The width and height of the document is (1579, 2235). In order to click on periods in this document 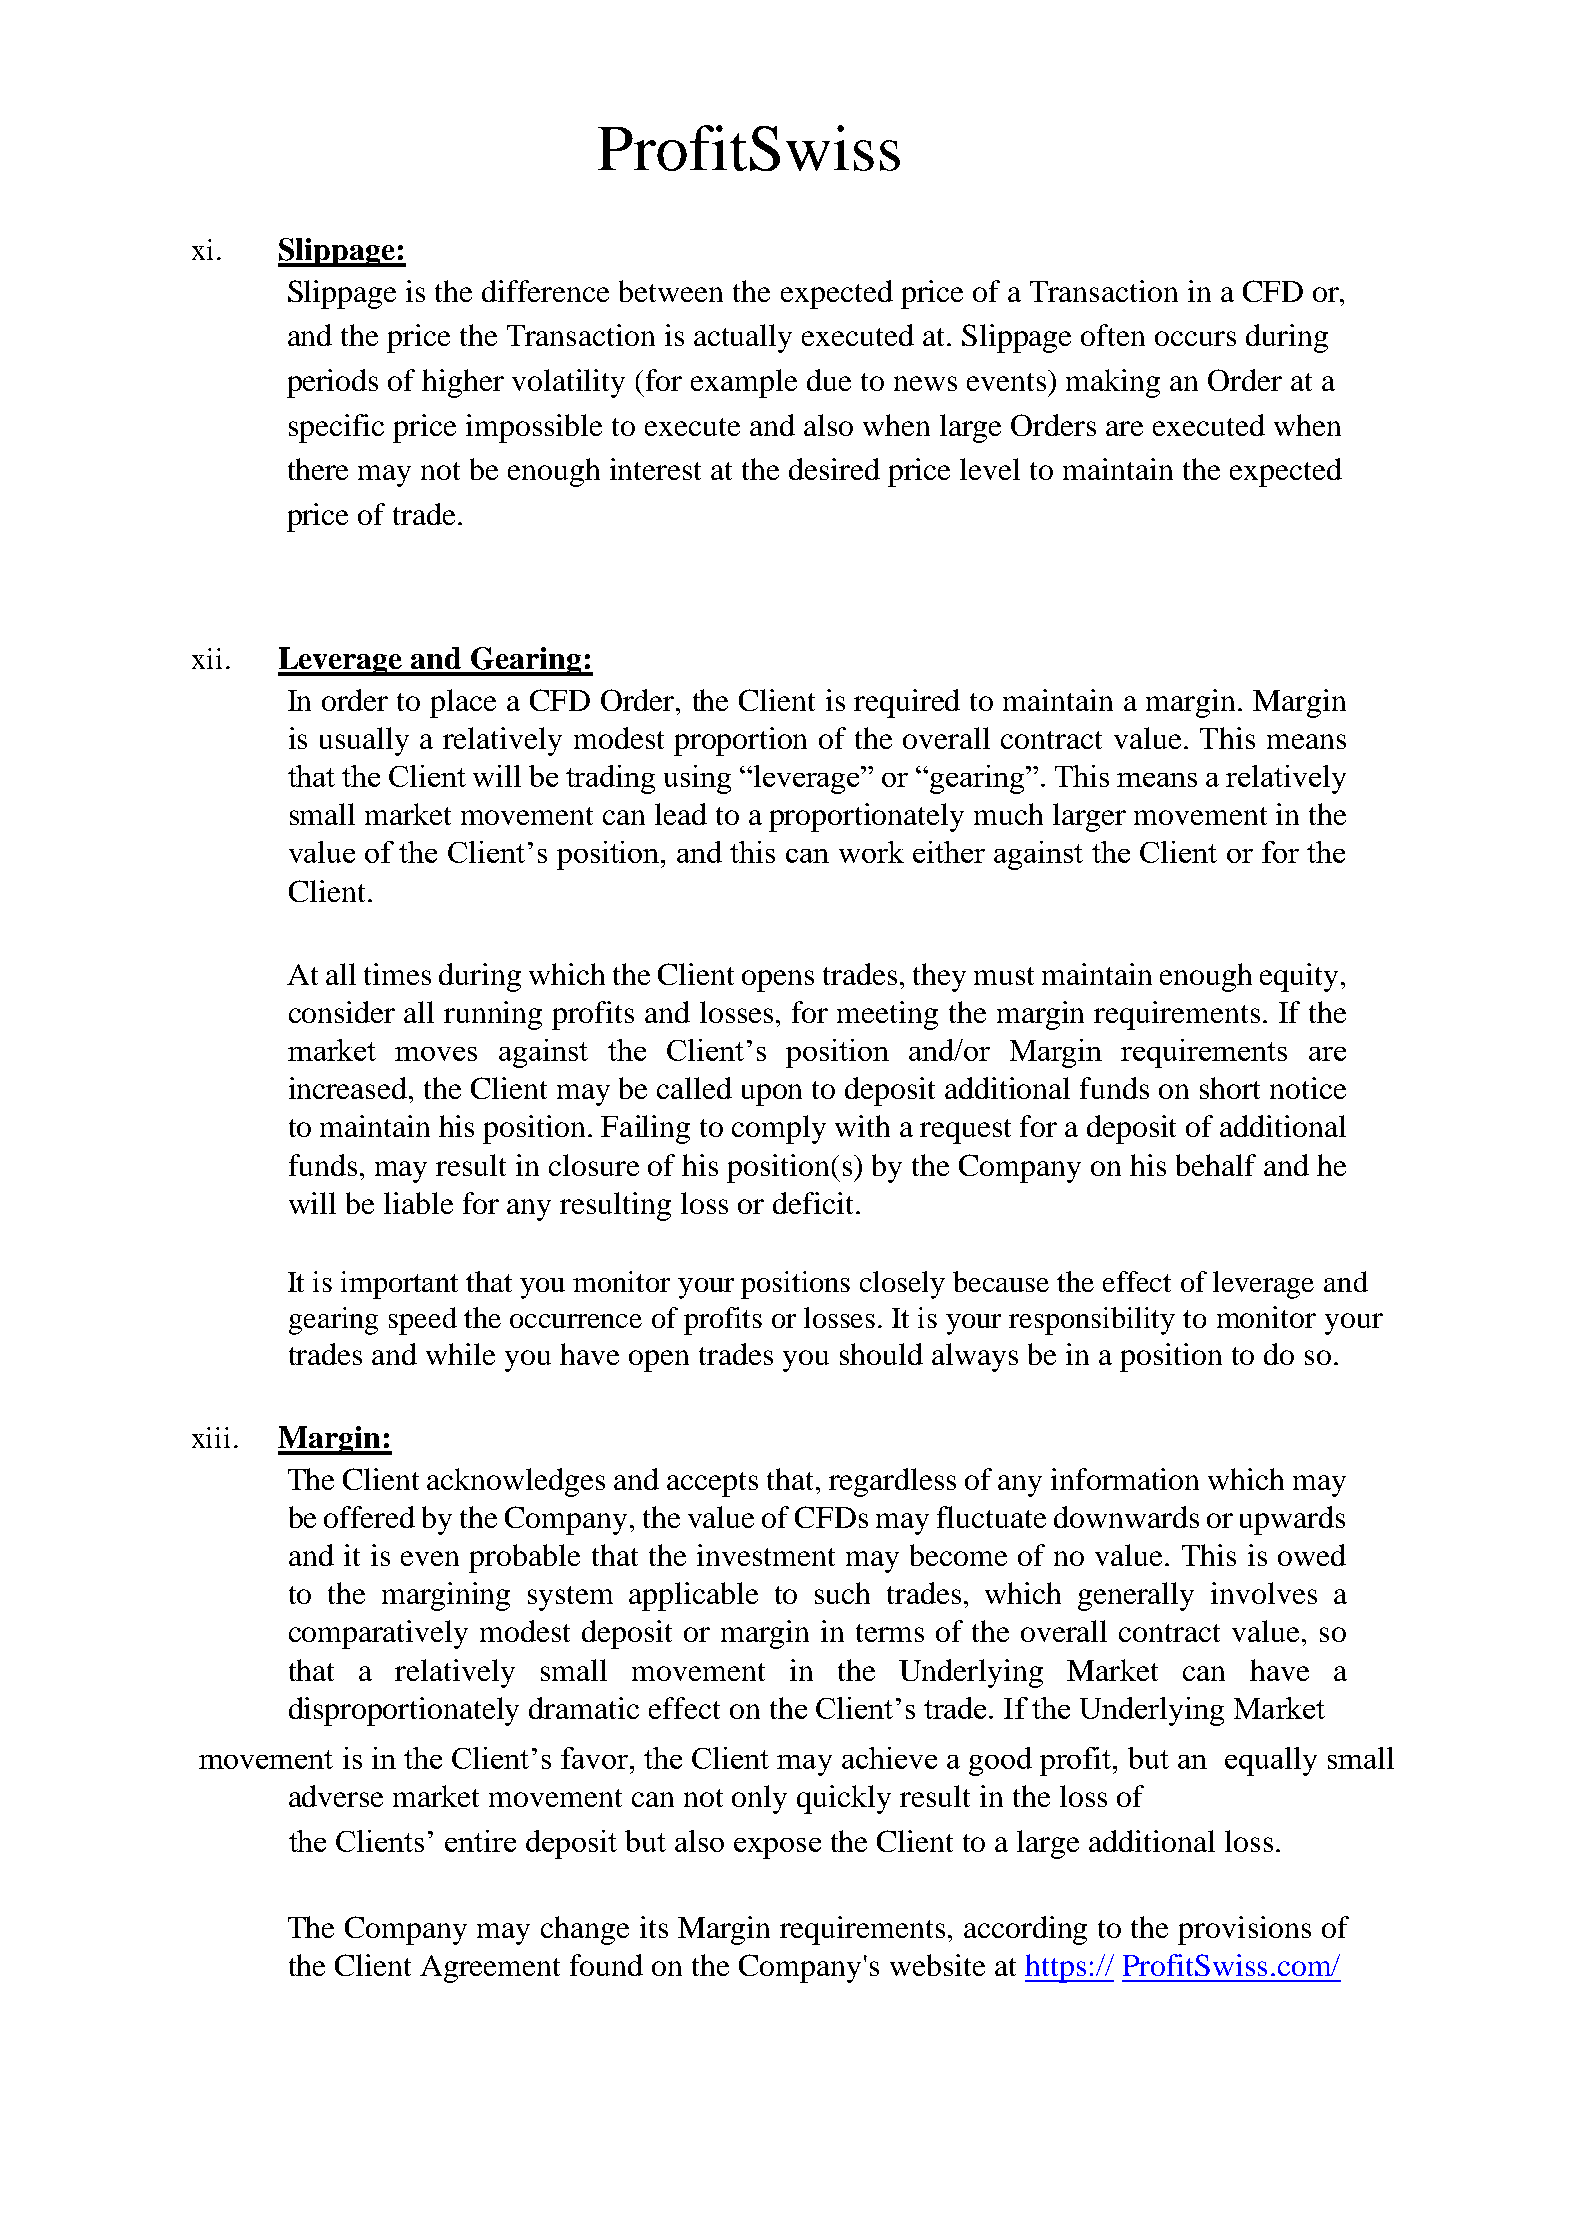, I will do `click(332, 383)`.
